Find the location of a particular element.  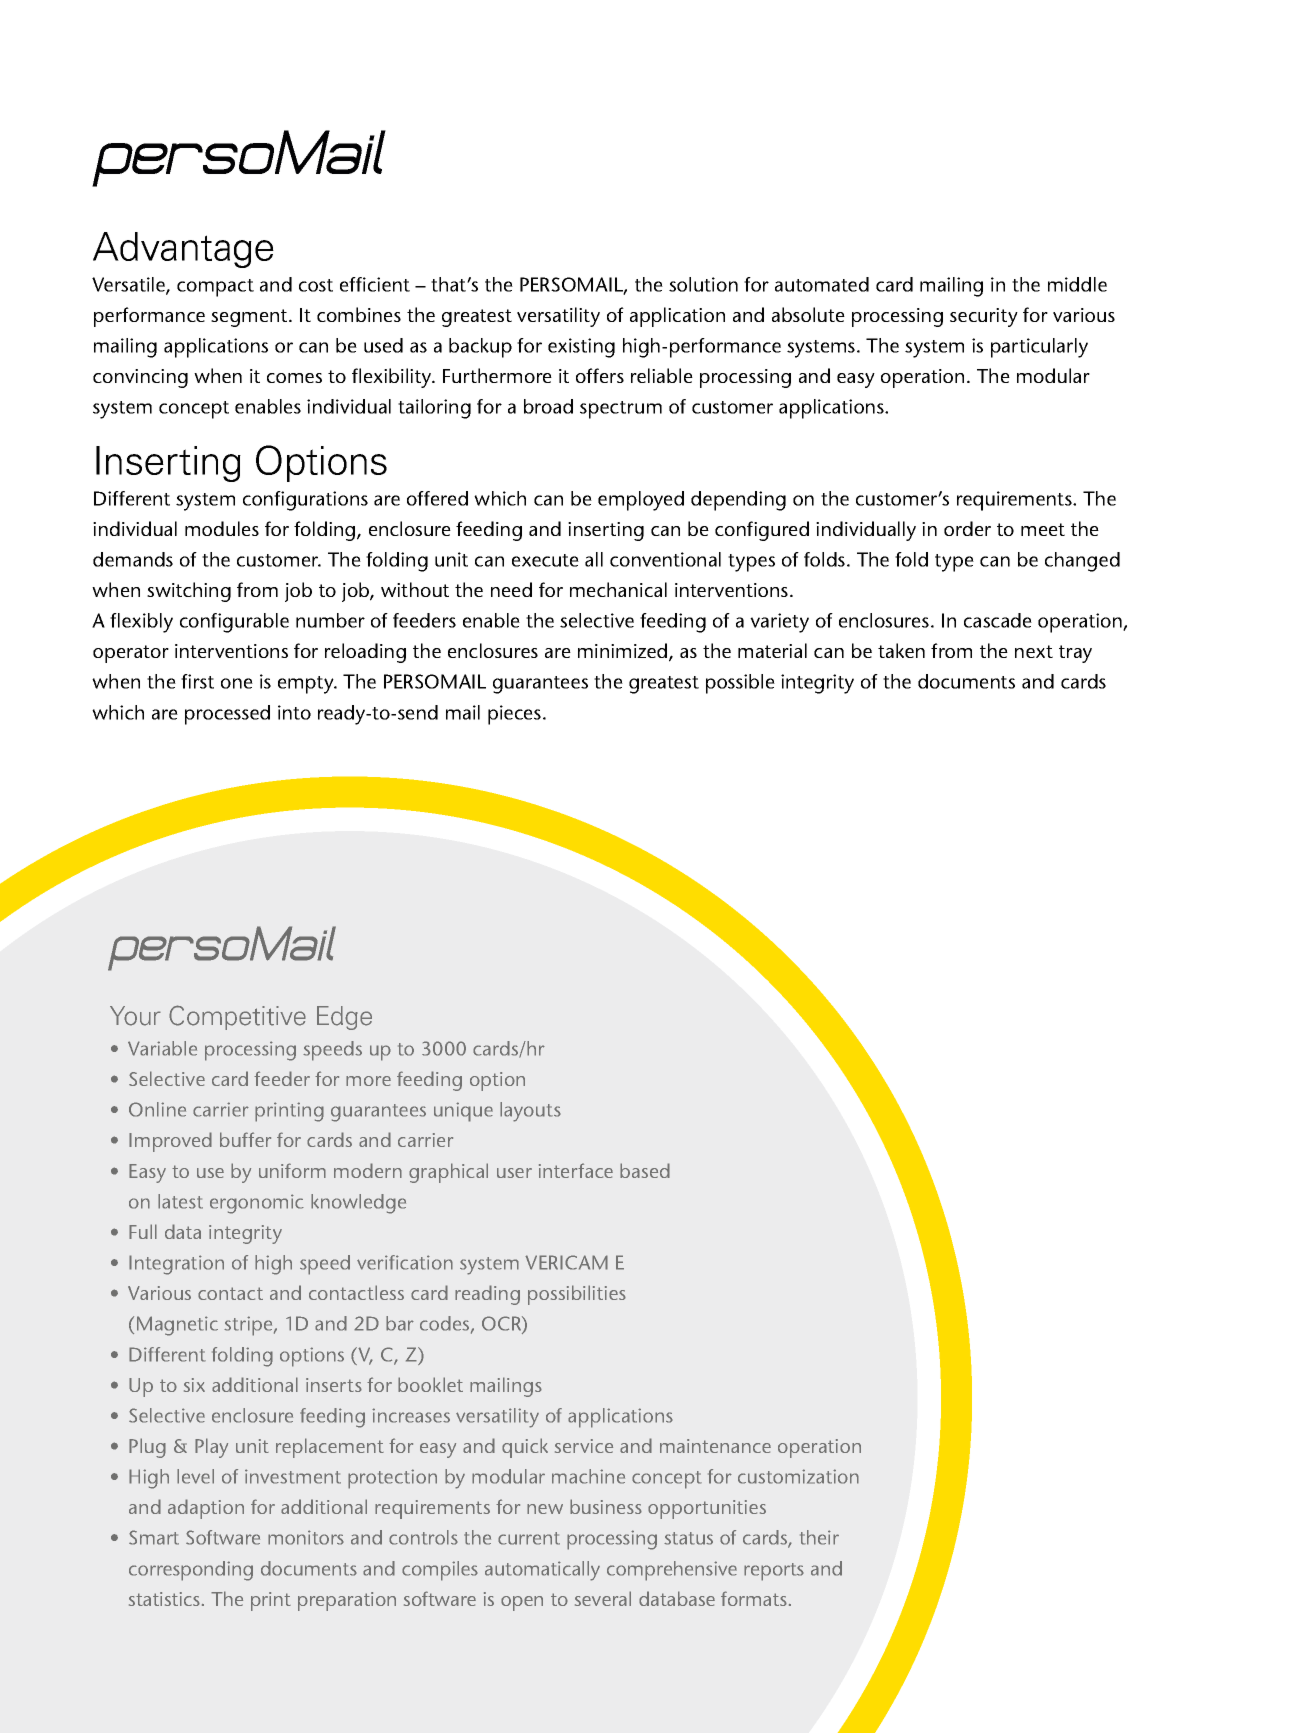

compact is located at coordinates (215, 288).
